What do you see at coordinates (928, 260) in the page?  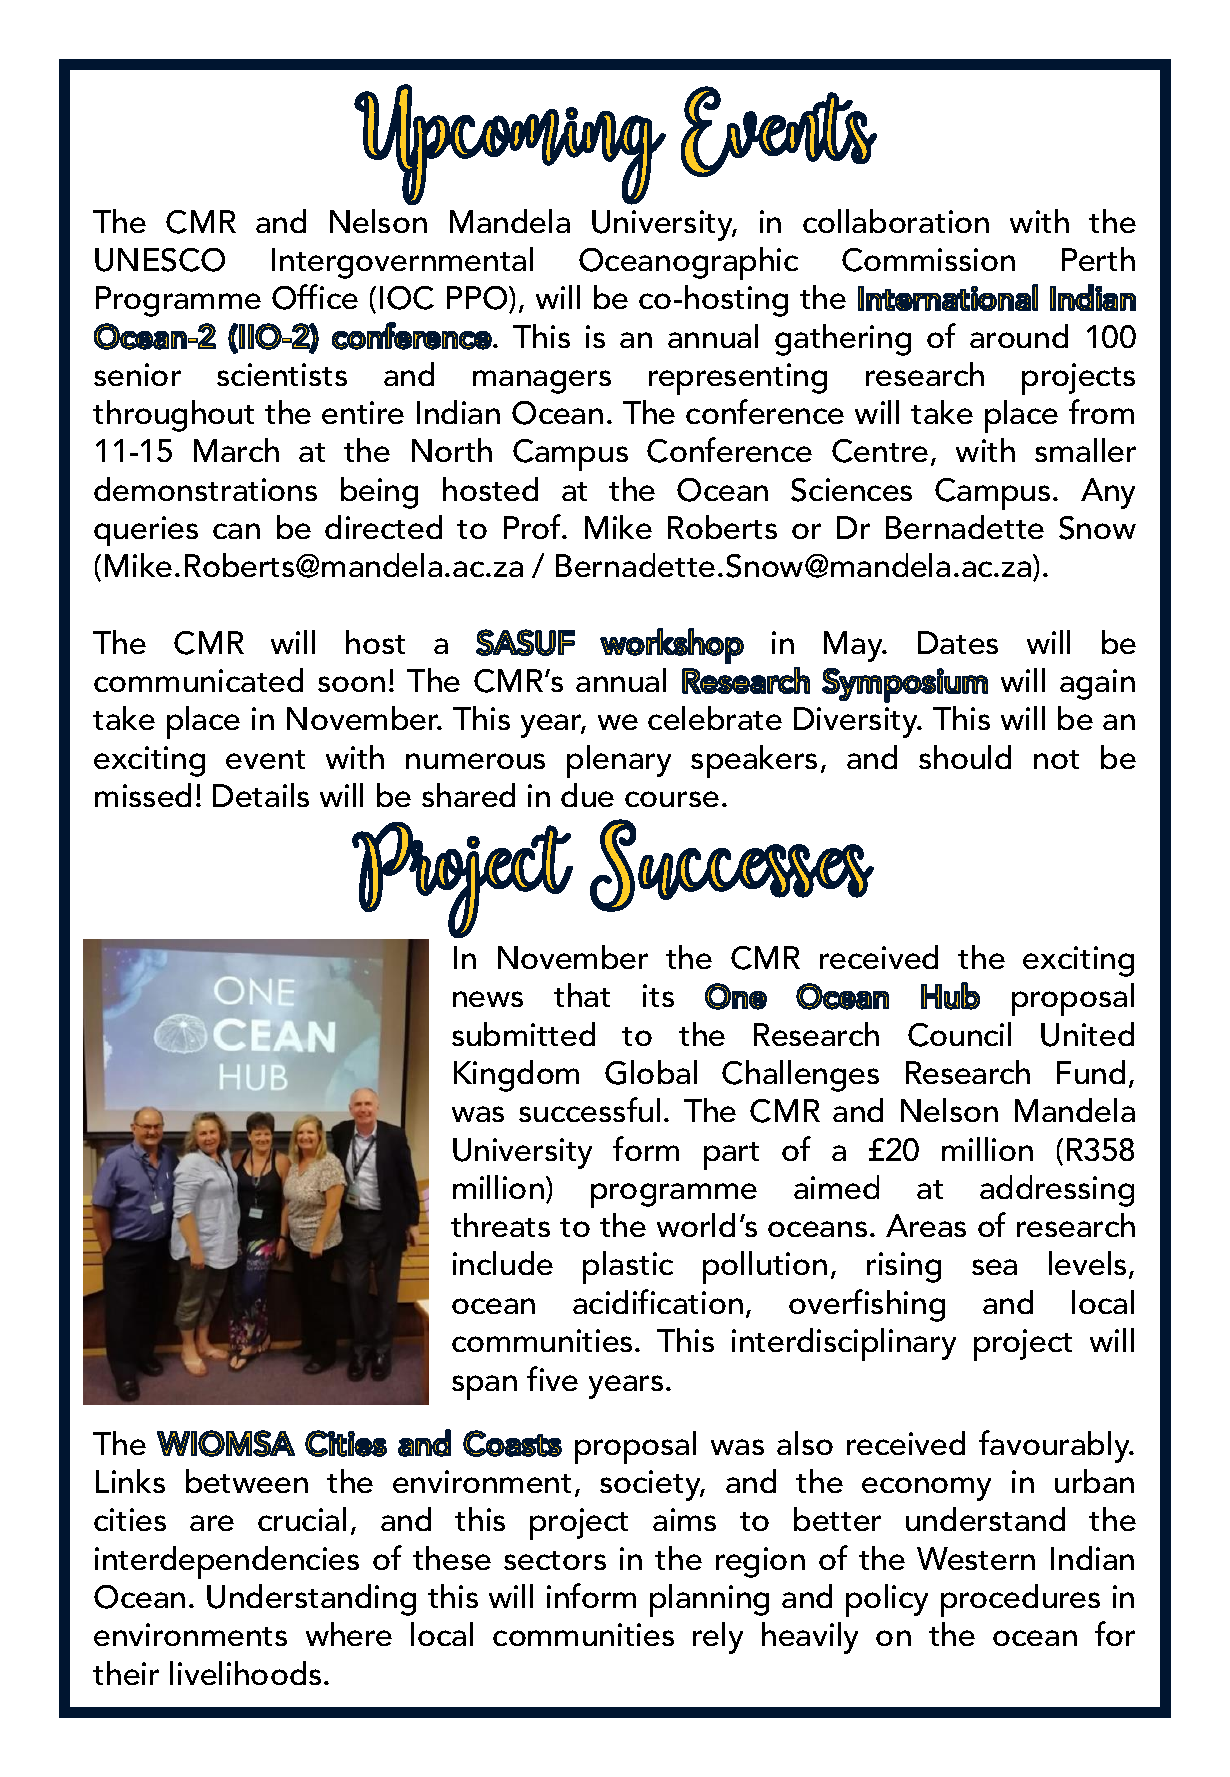 I see `Commission` at bounding box center [928, 260].
